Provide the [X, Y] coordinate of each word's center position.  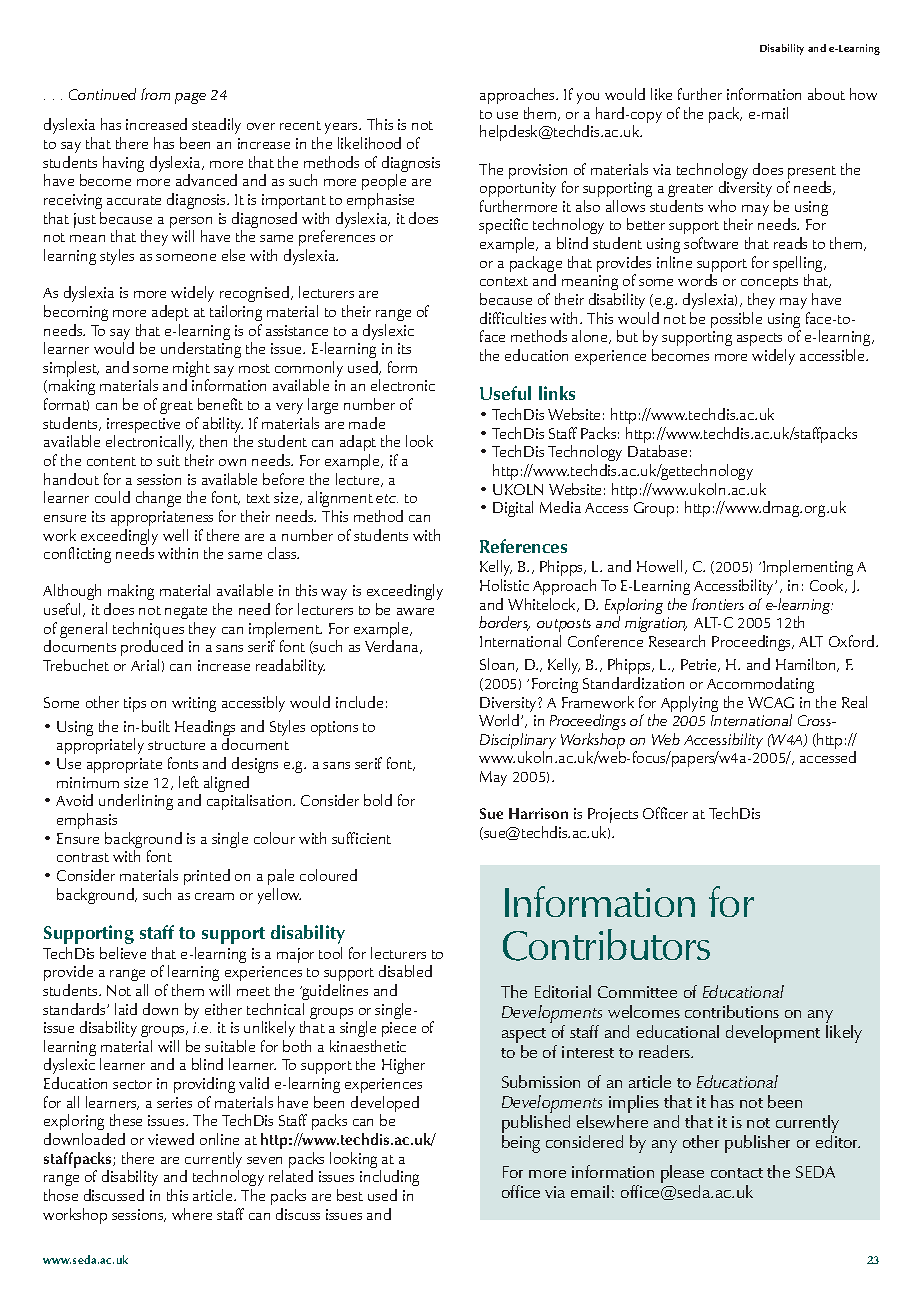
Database [657, 451]
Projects [613, 817]
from [155, 94]
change [158, 499]
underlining [136, 802]
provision [538, 173]
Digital [513, 509]
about [826, 94]
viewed [171, 1139]
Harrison [538, 813]
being [521, 1144]
